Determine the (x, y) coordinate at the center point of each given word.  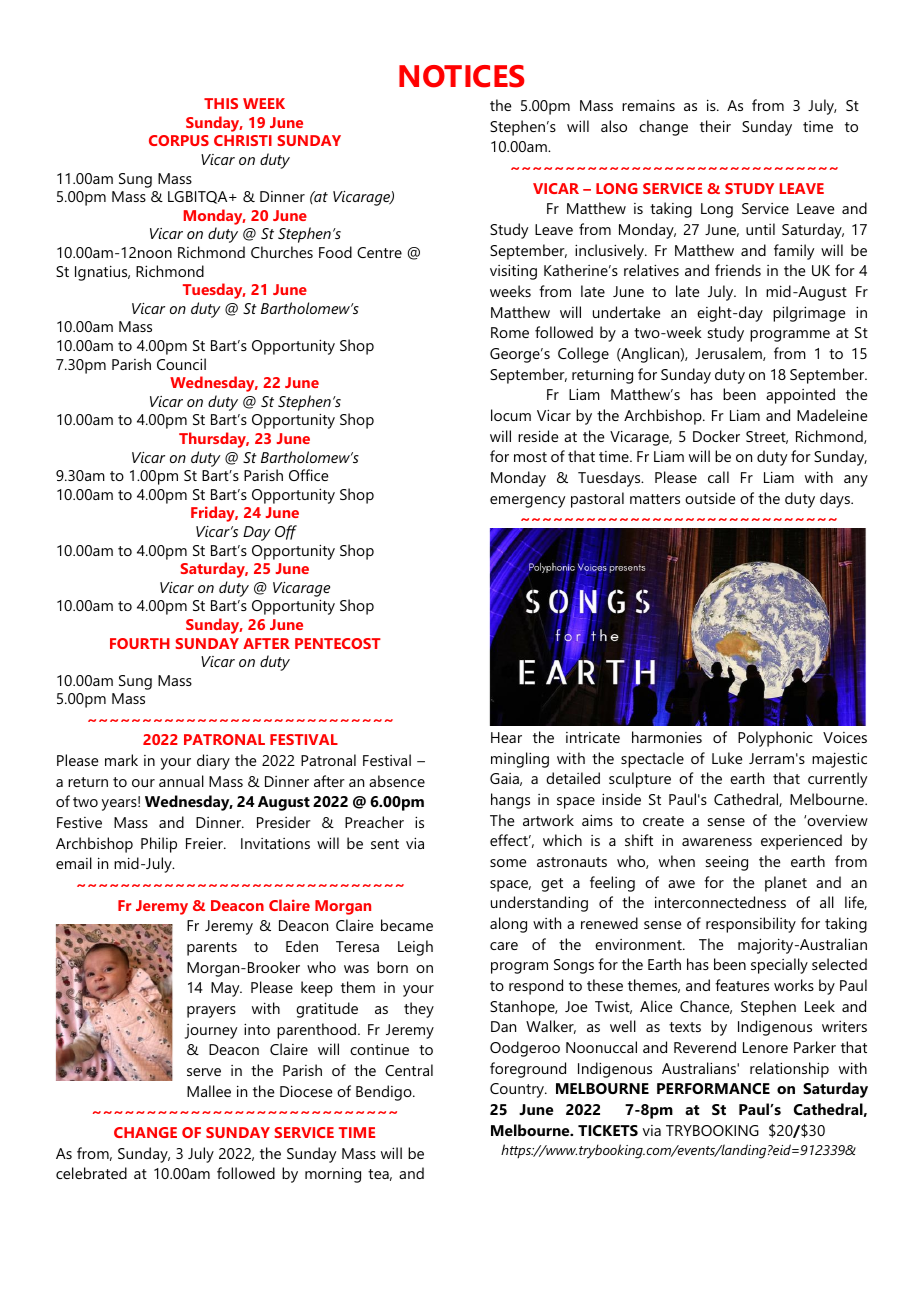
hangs (510, 801)
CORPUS (179, 140)
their (715, 126)
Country (518, 1090)
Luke (727, 758)
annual (181, 781)
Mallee (209, 1091)
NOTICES (462, 76)
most (530, 457)
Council (181, 364)
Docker (716, 436)
